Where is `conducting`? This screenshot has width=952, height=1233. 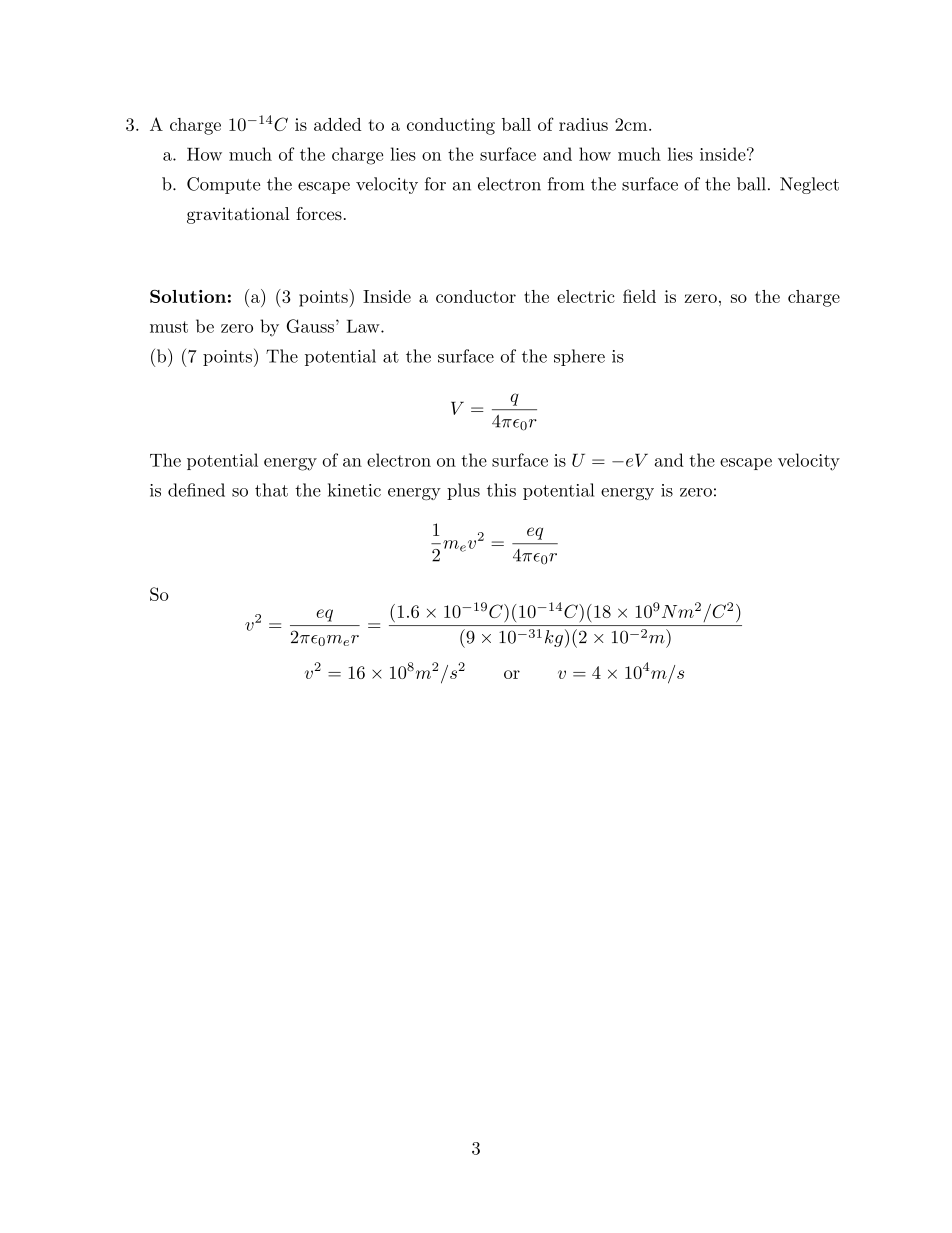
conducting is located at coordinates (451, 126).
